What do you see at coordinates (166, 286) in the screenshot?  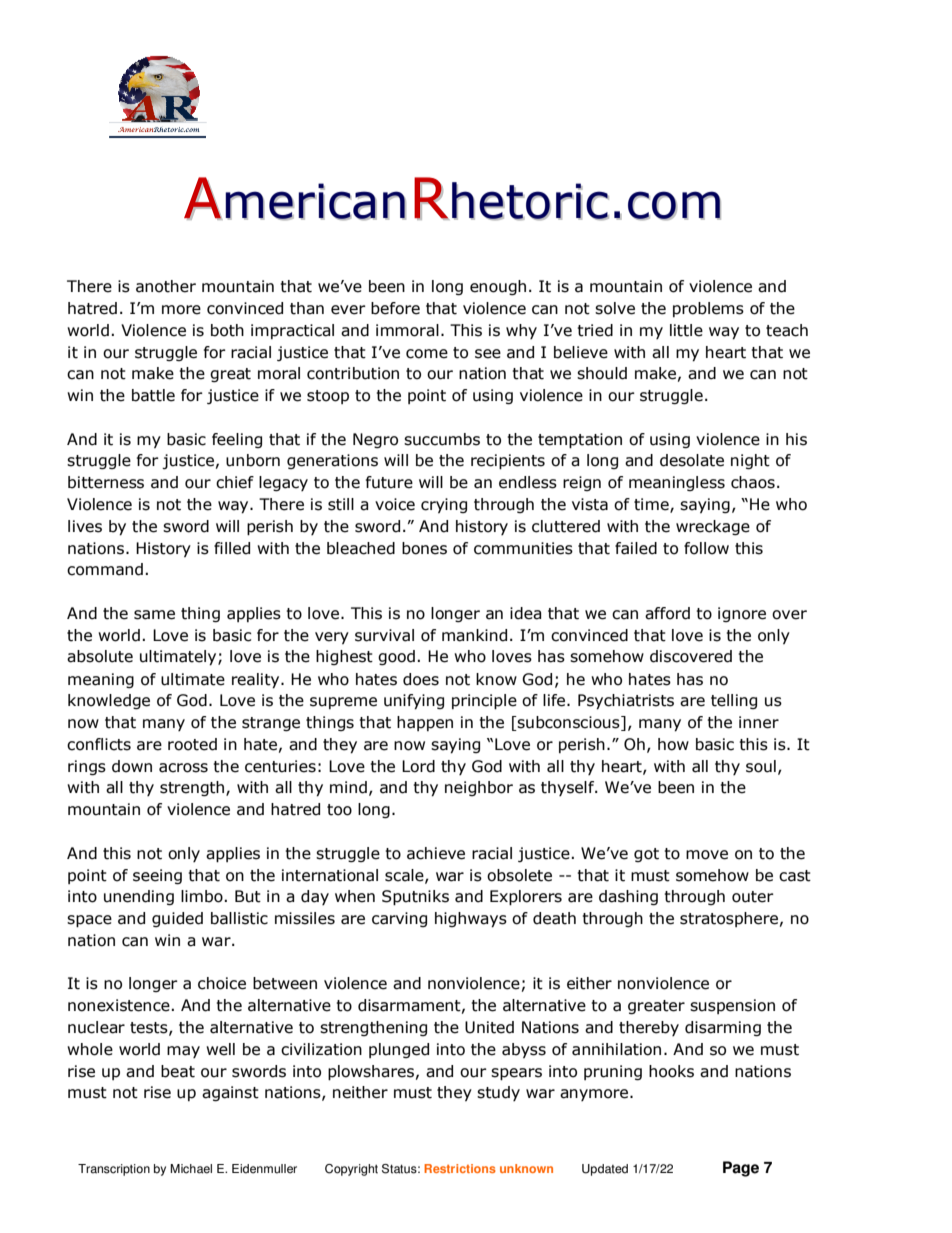 I see `another` at bounding box center [166, 286].
